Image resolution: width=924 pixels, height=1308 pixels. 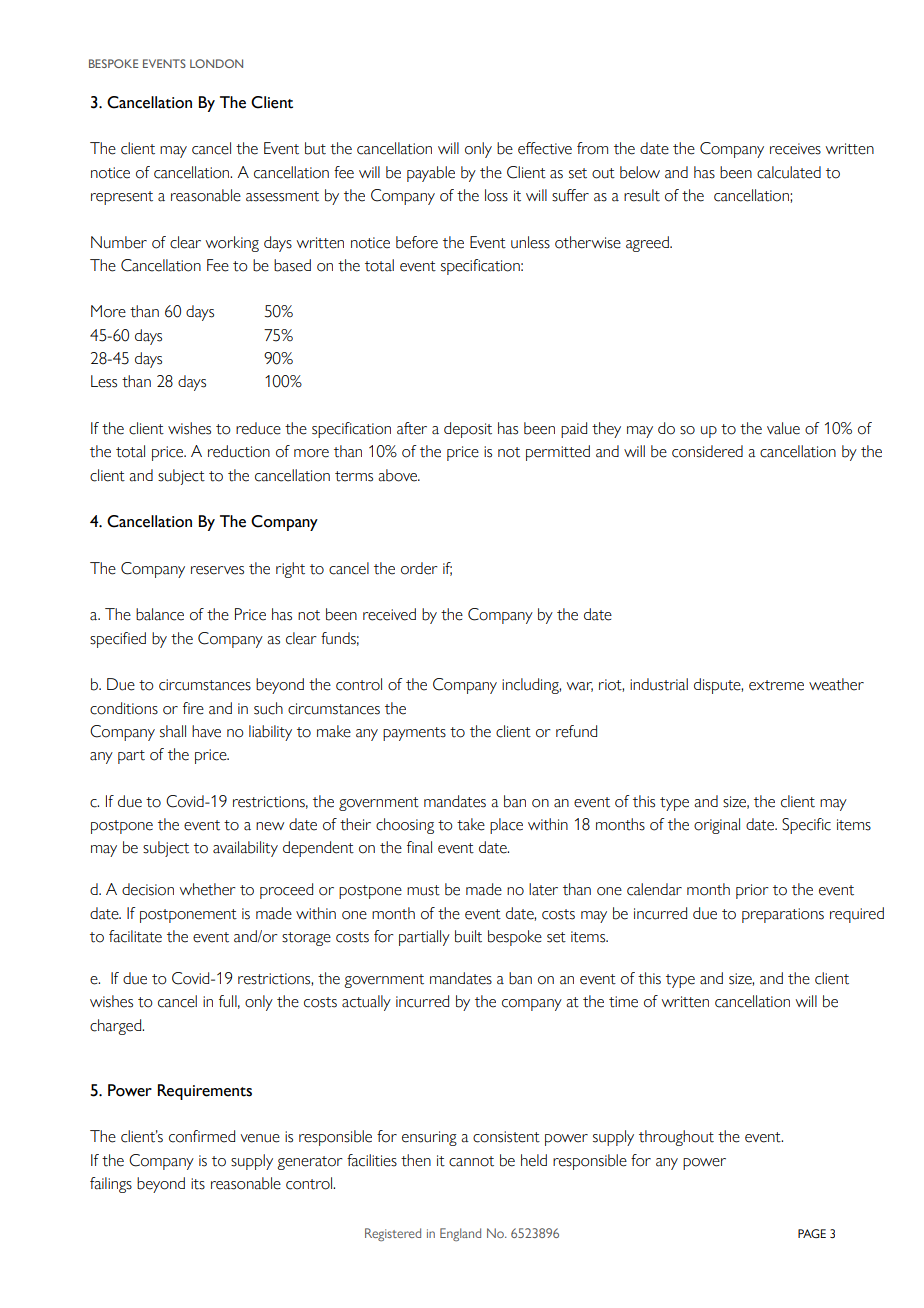 I want to click on received, so click(x=389, y=614).
